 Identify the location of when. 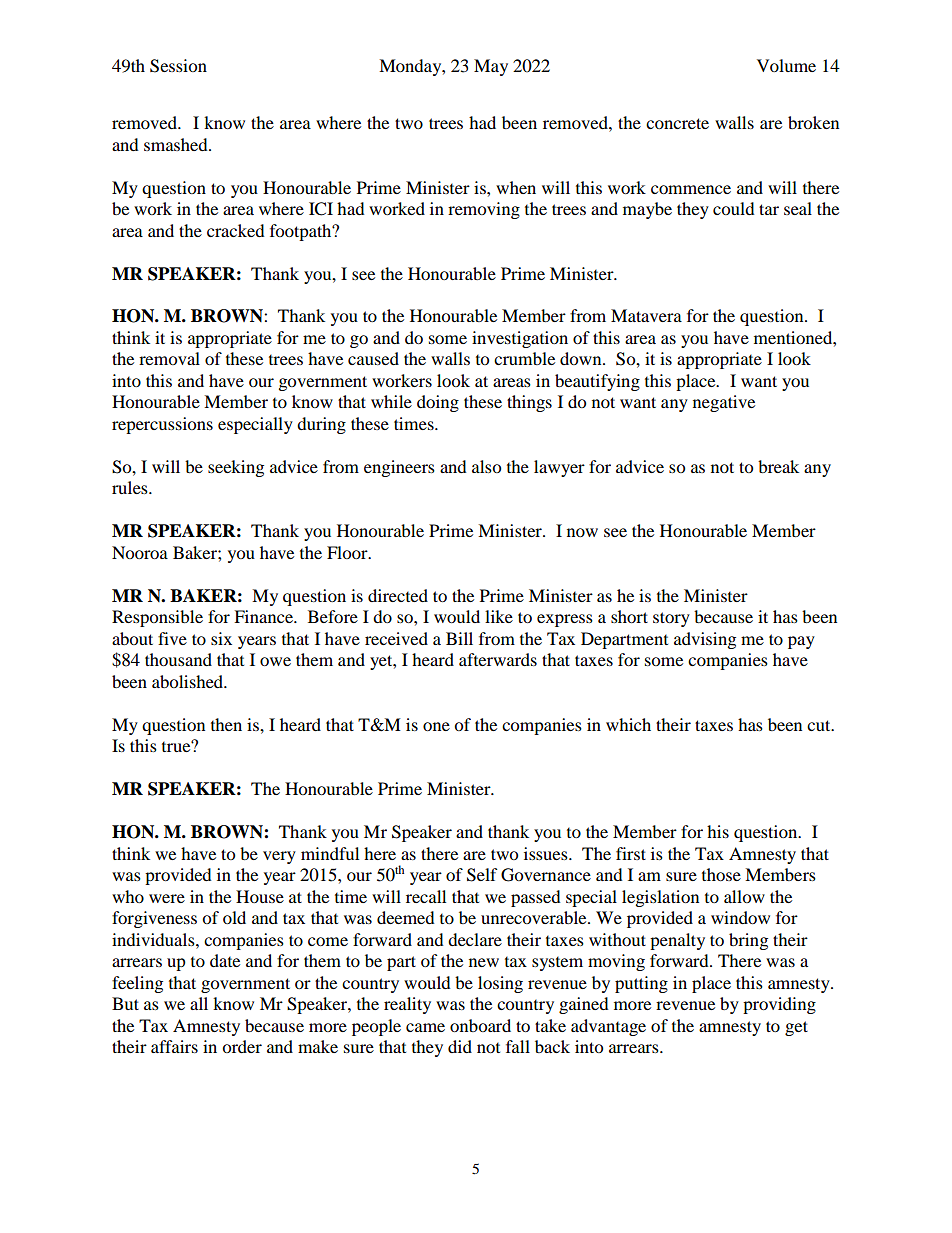
(516, 187).
